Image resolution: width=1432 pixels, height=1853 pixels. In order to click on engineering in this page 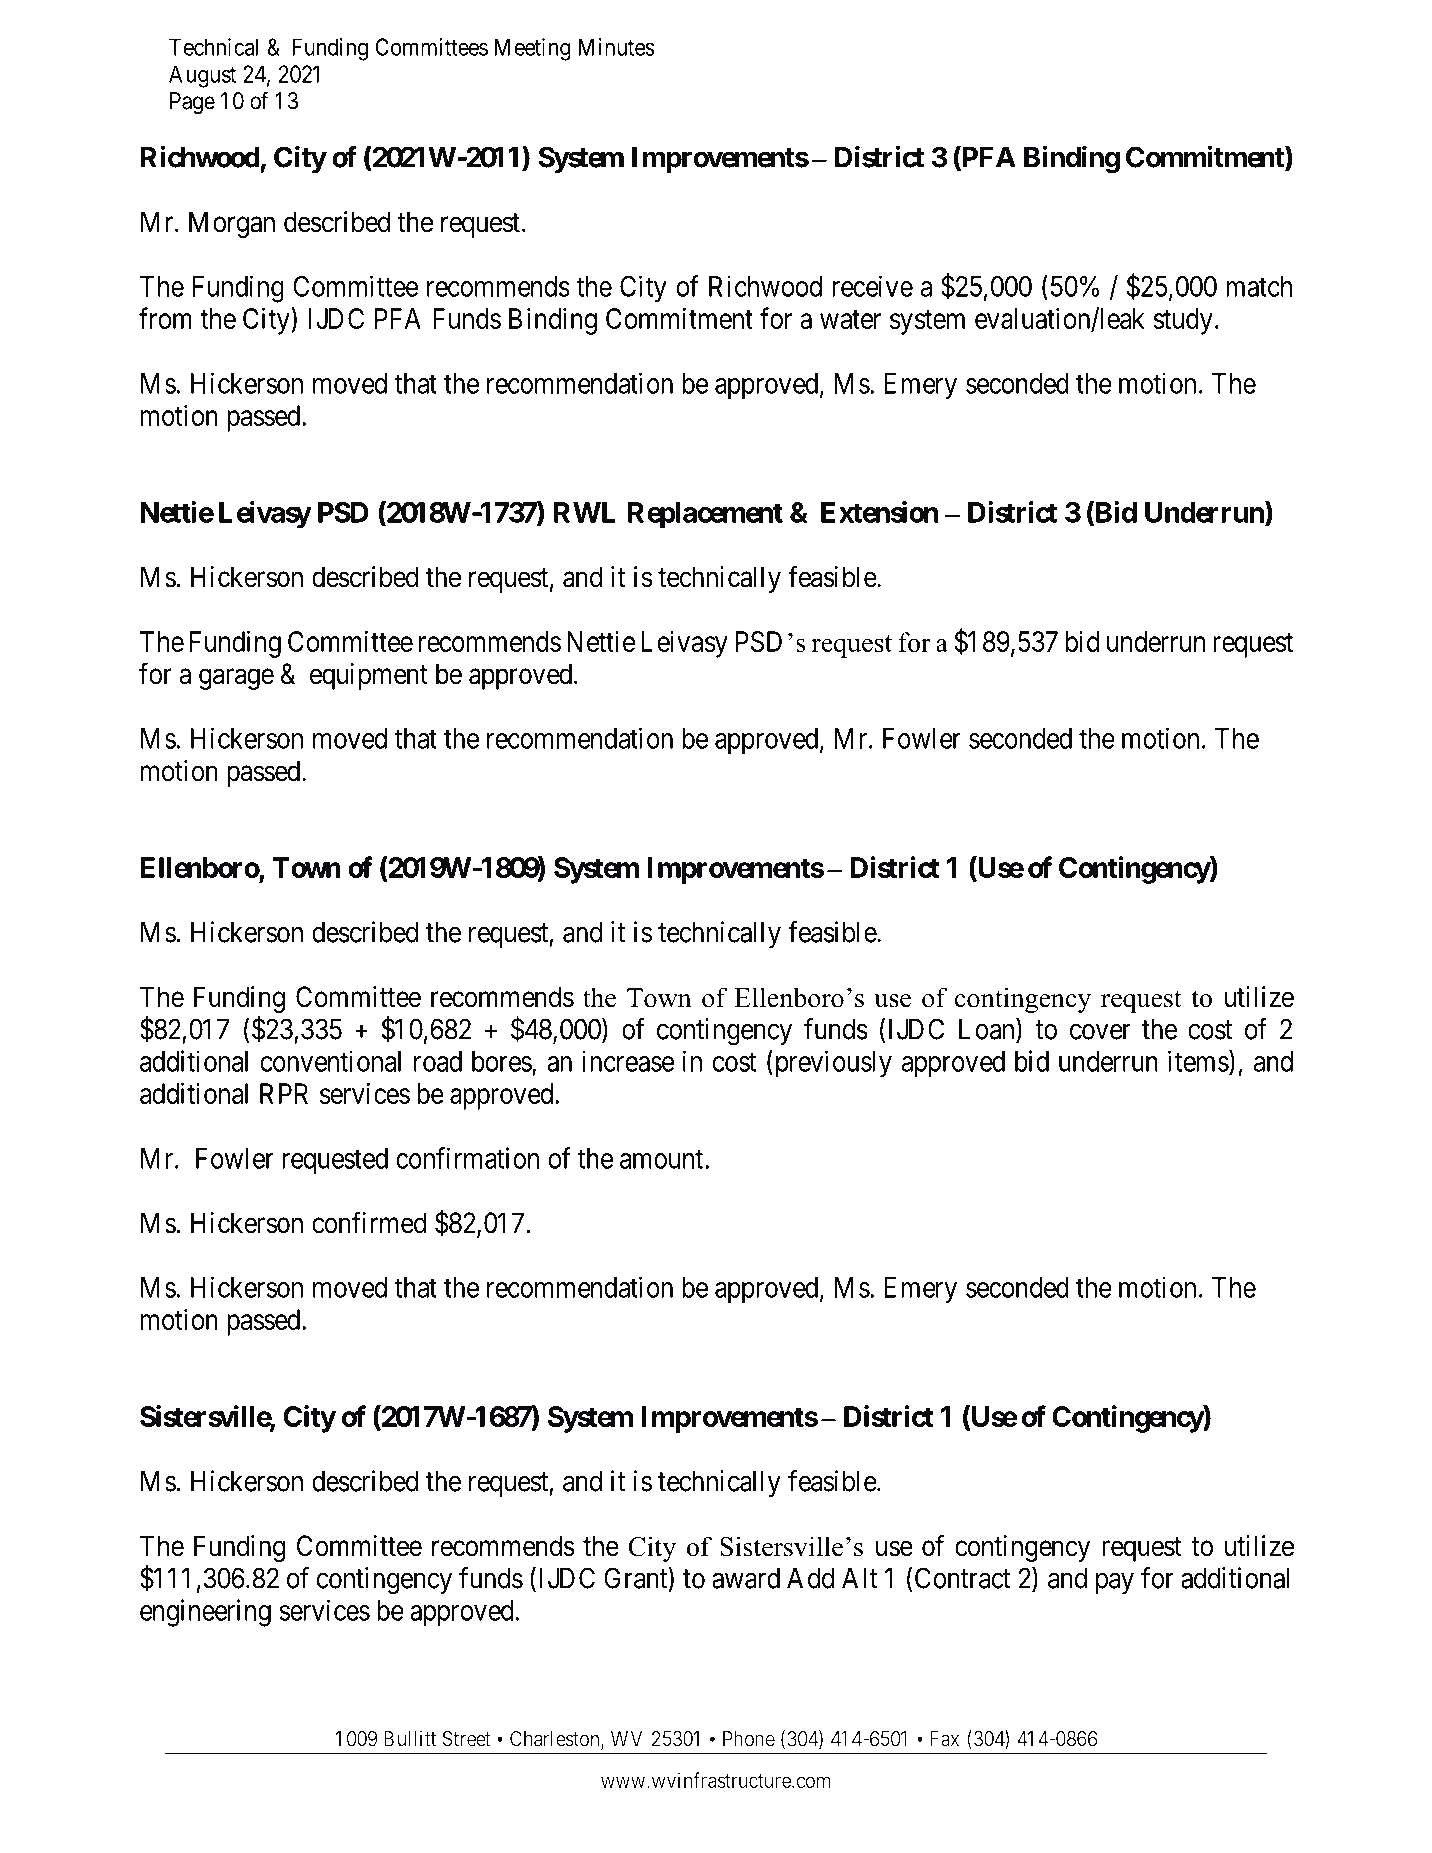, I will do `click(205, 1613)`.
